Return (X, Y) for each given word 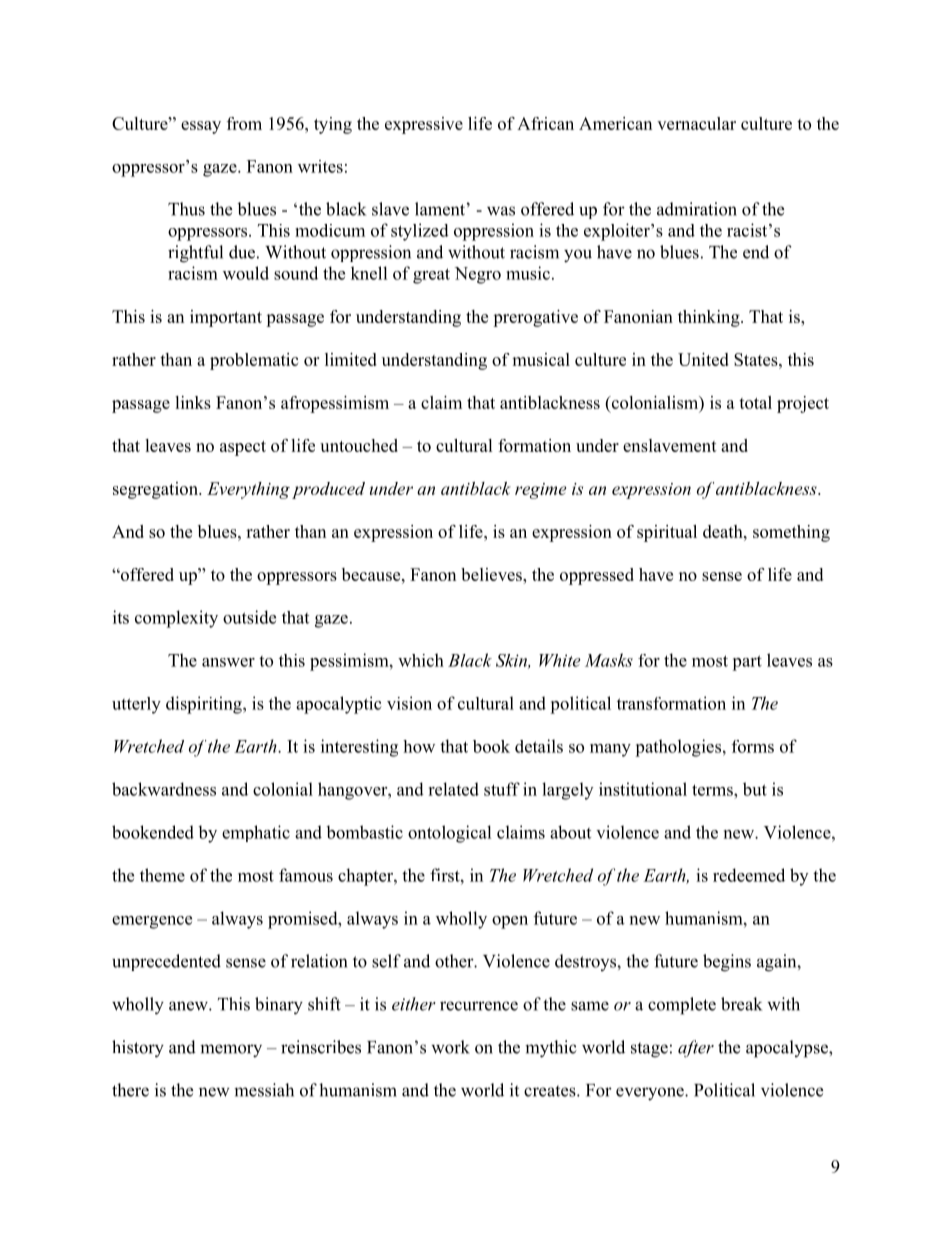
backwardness (164, 789)
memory (231, 1051)
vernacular (696, 123)
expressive (424, 125)
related (453, 789)
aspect (243, 448)
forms (753, 746)
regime (540, 491)
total (755, 402)
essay (201, 127)
